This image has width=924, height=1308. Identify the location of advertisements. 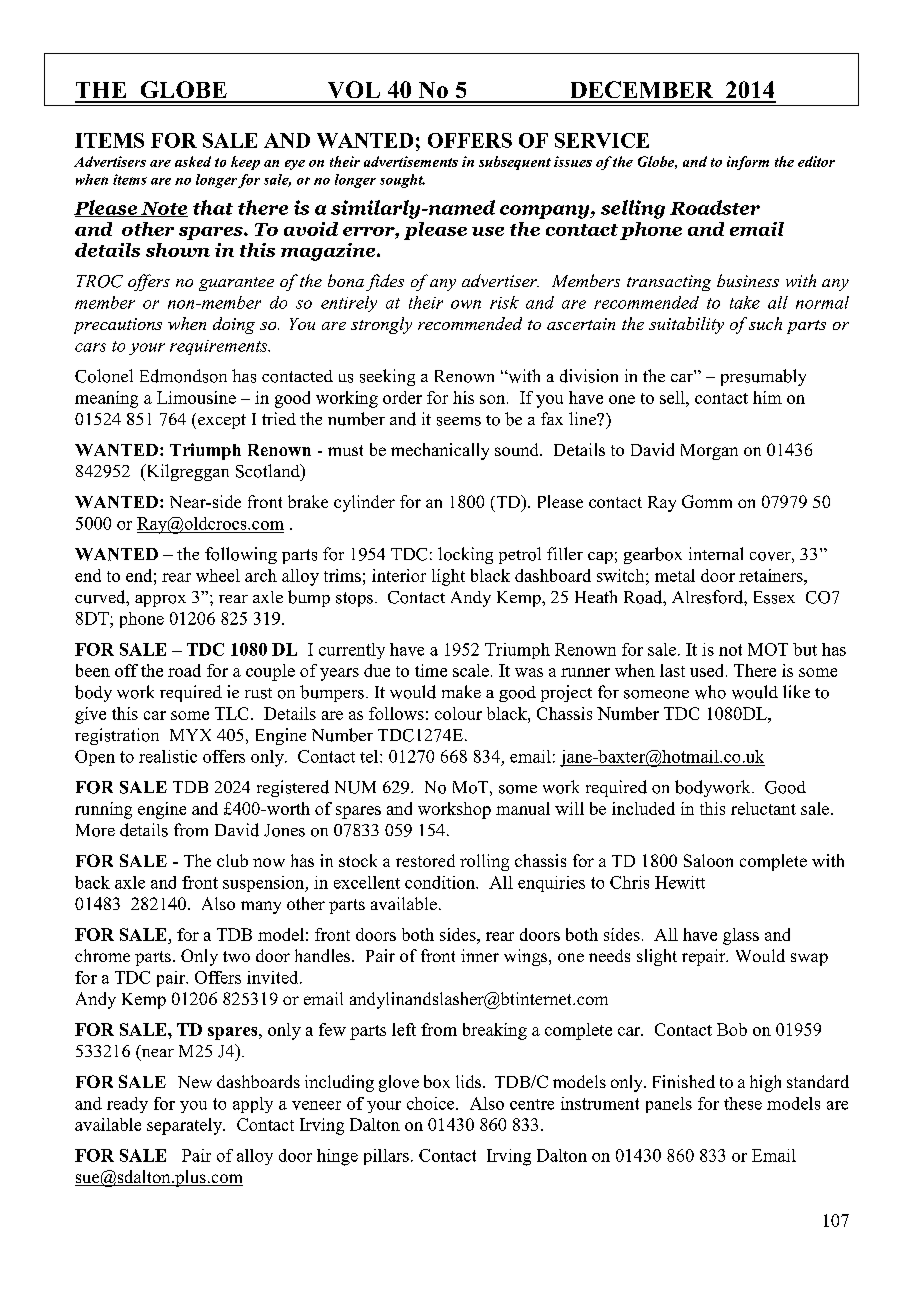
(411, 161).
